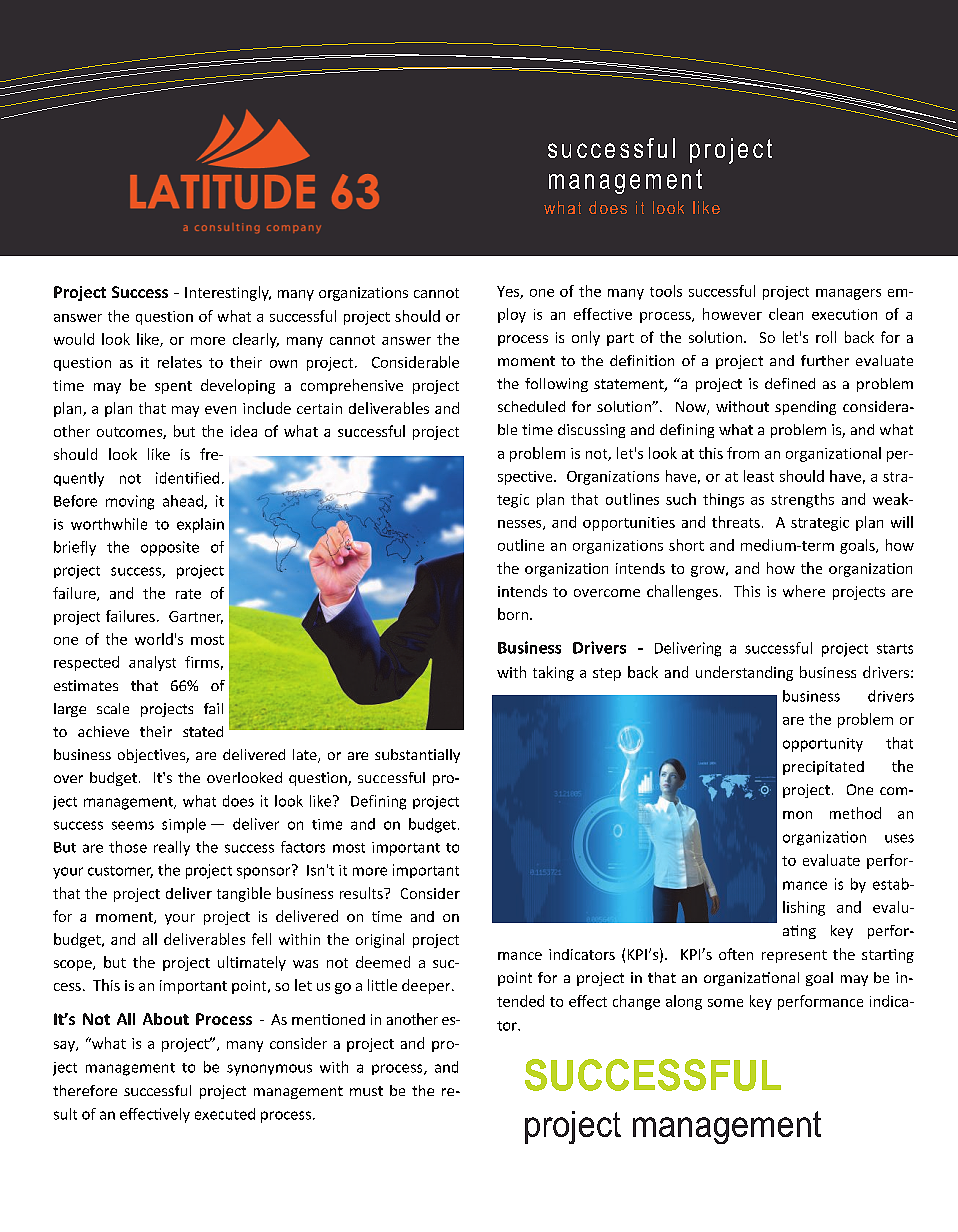  What do you see at coordinates (366, 1091) in the image?
I see `must` at bounding box center [366, 1091].
